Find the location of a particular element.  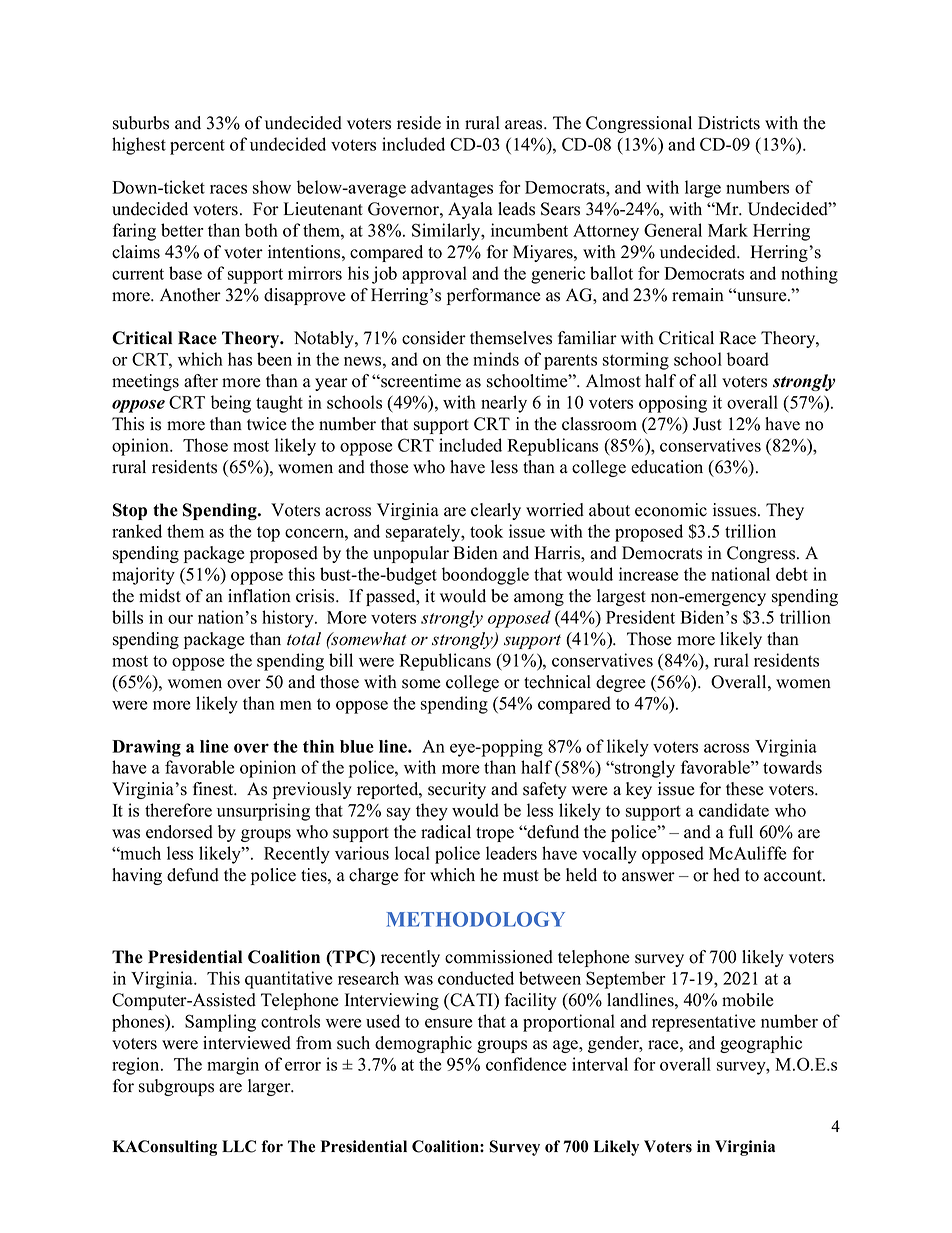

our is located at coordinates (180, 619).
